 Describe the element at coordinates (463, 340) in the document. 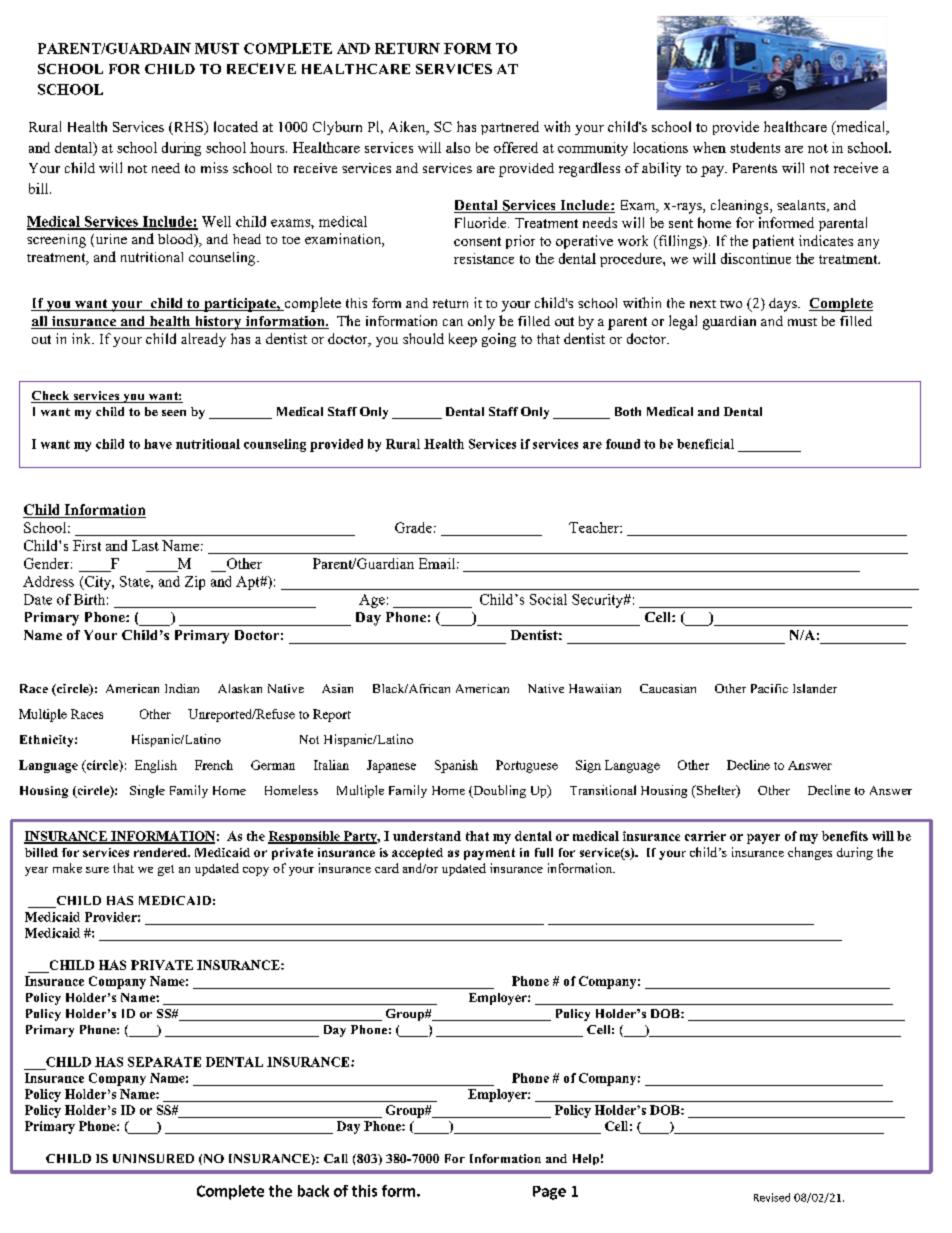

I see `keep` at that location.
